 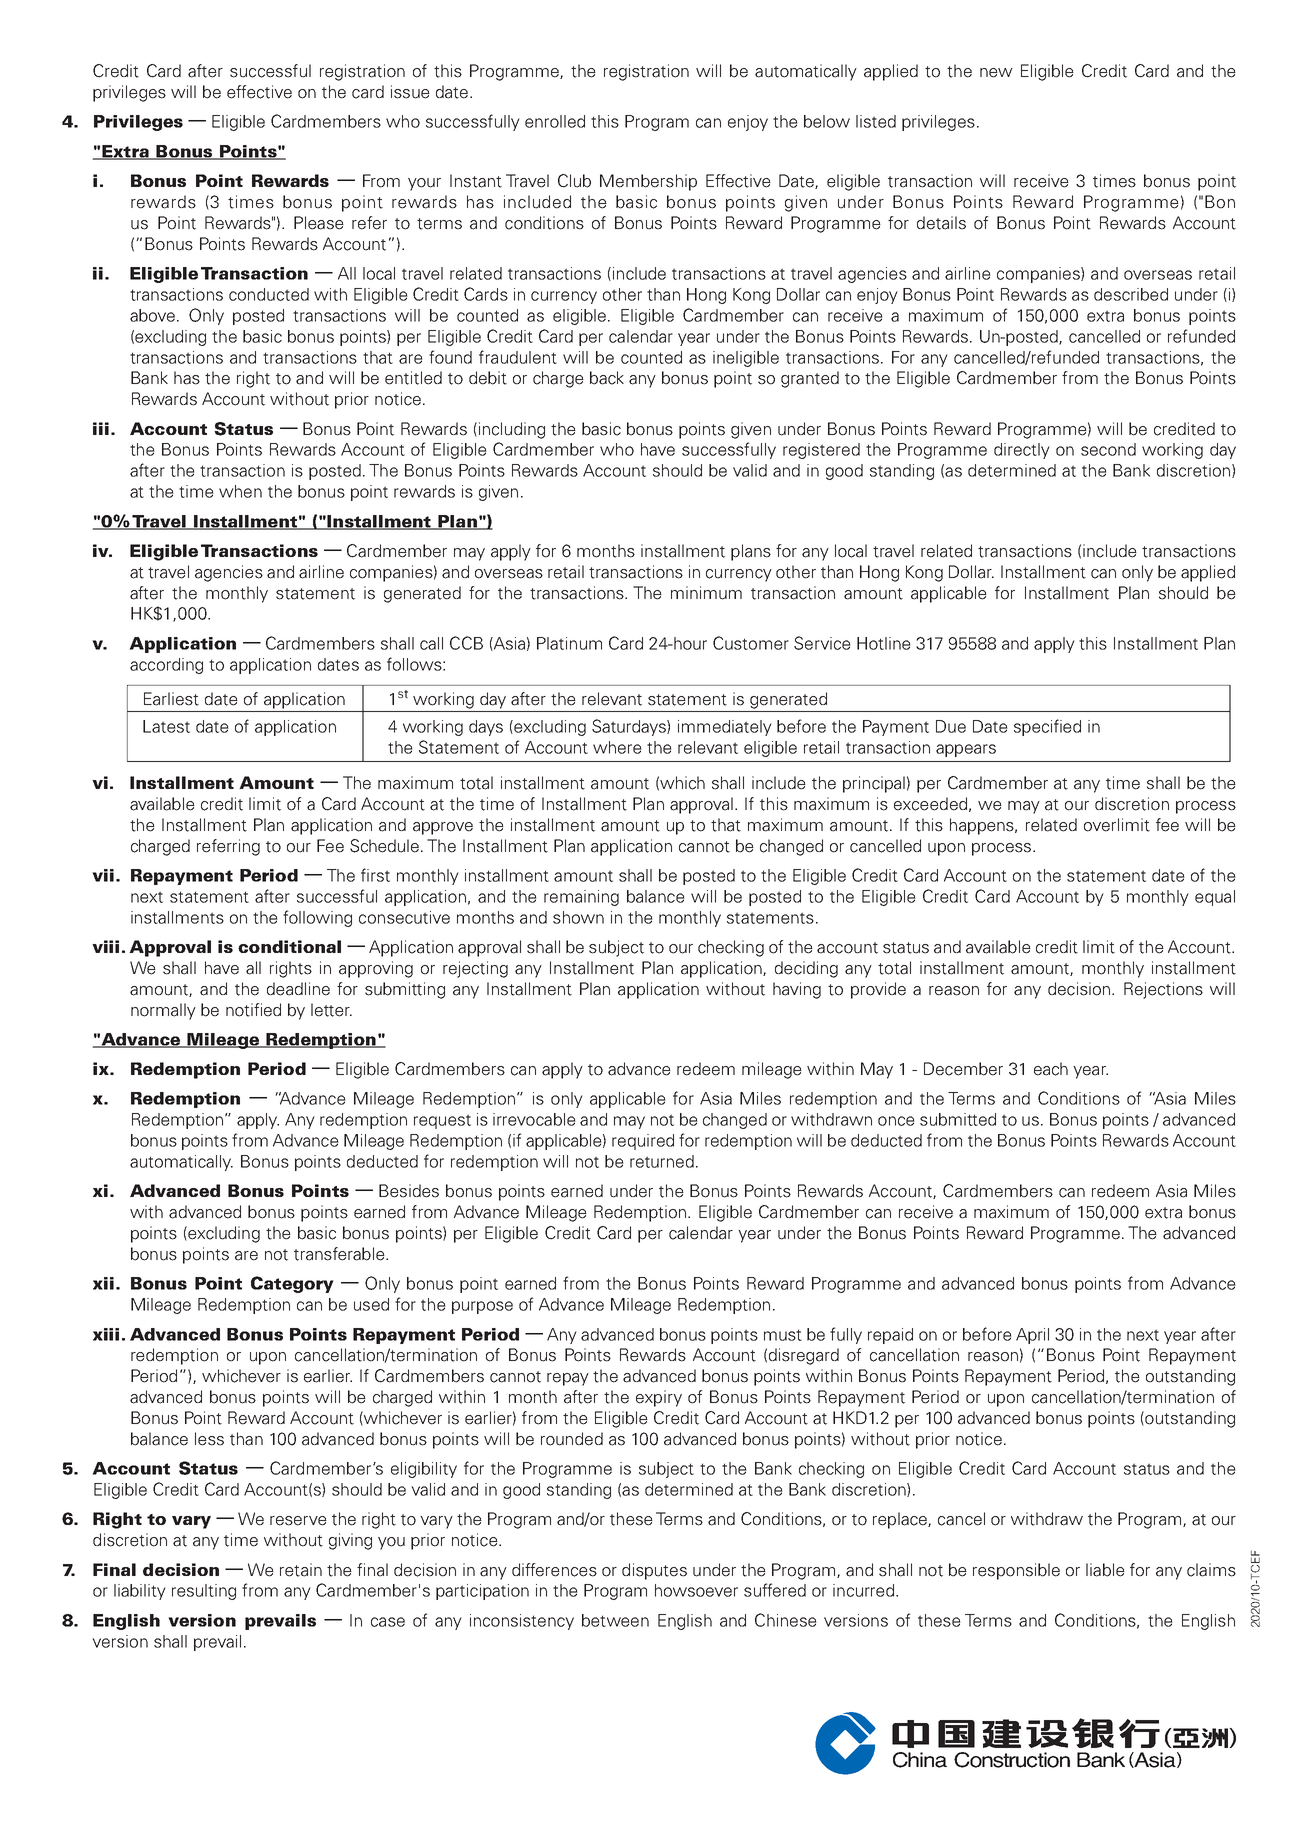 I want to click on liable, so click(x=1105, y=1570).
